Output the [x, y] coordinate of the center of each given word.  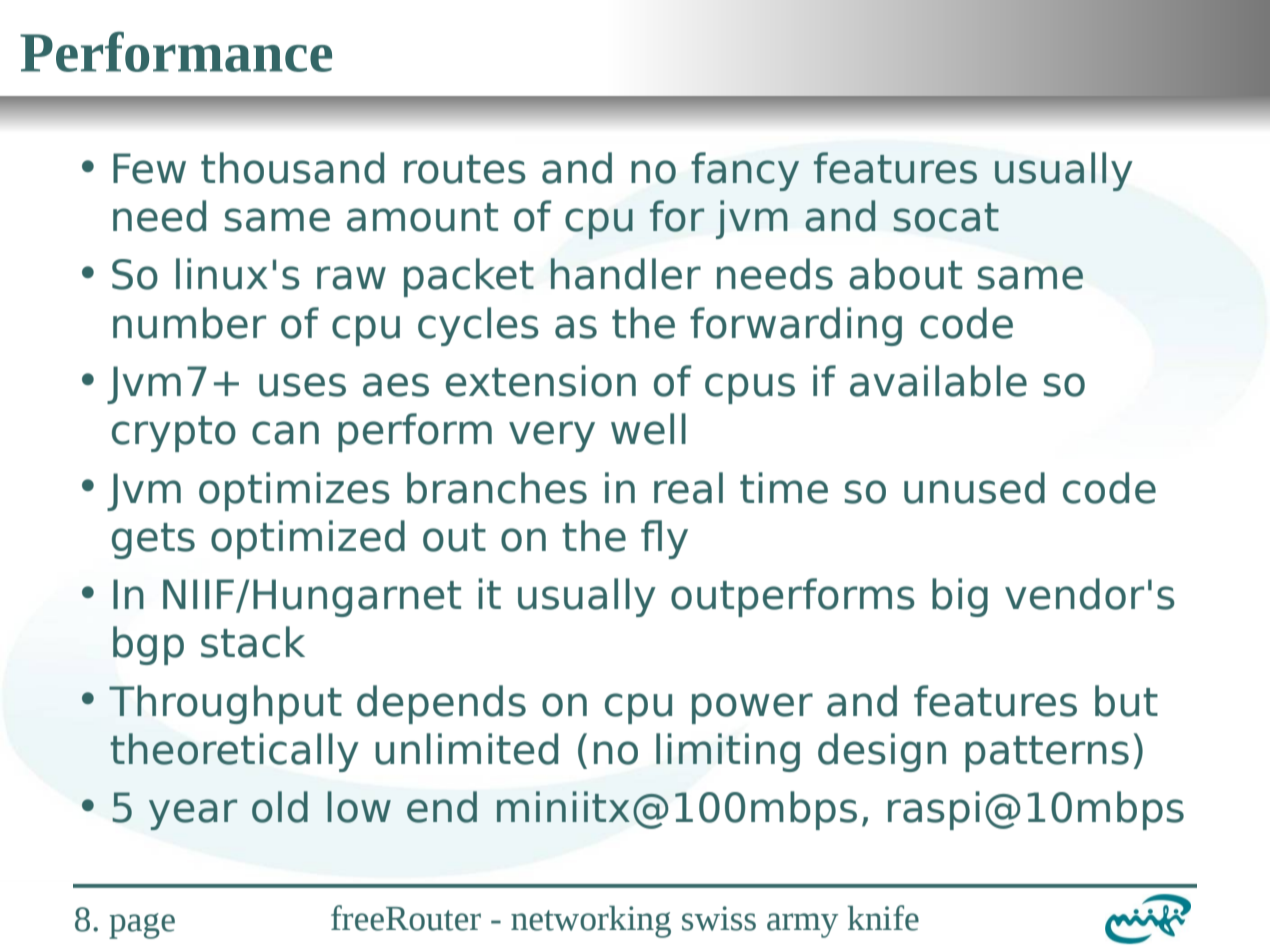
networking [591, 922]
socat [946, 217]
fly [664, 539]
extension [541, 381]
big [960, 597]
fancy [745, 171]
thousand [292, 168]
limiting [728, 752]
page [142, 926]
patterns [1047, 754]
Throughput [225, 704]
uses [302, 385]
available [938, 381]
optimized [308, 539]
